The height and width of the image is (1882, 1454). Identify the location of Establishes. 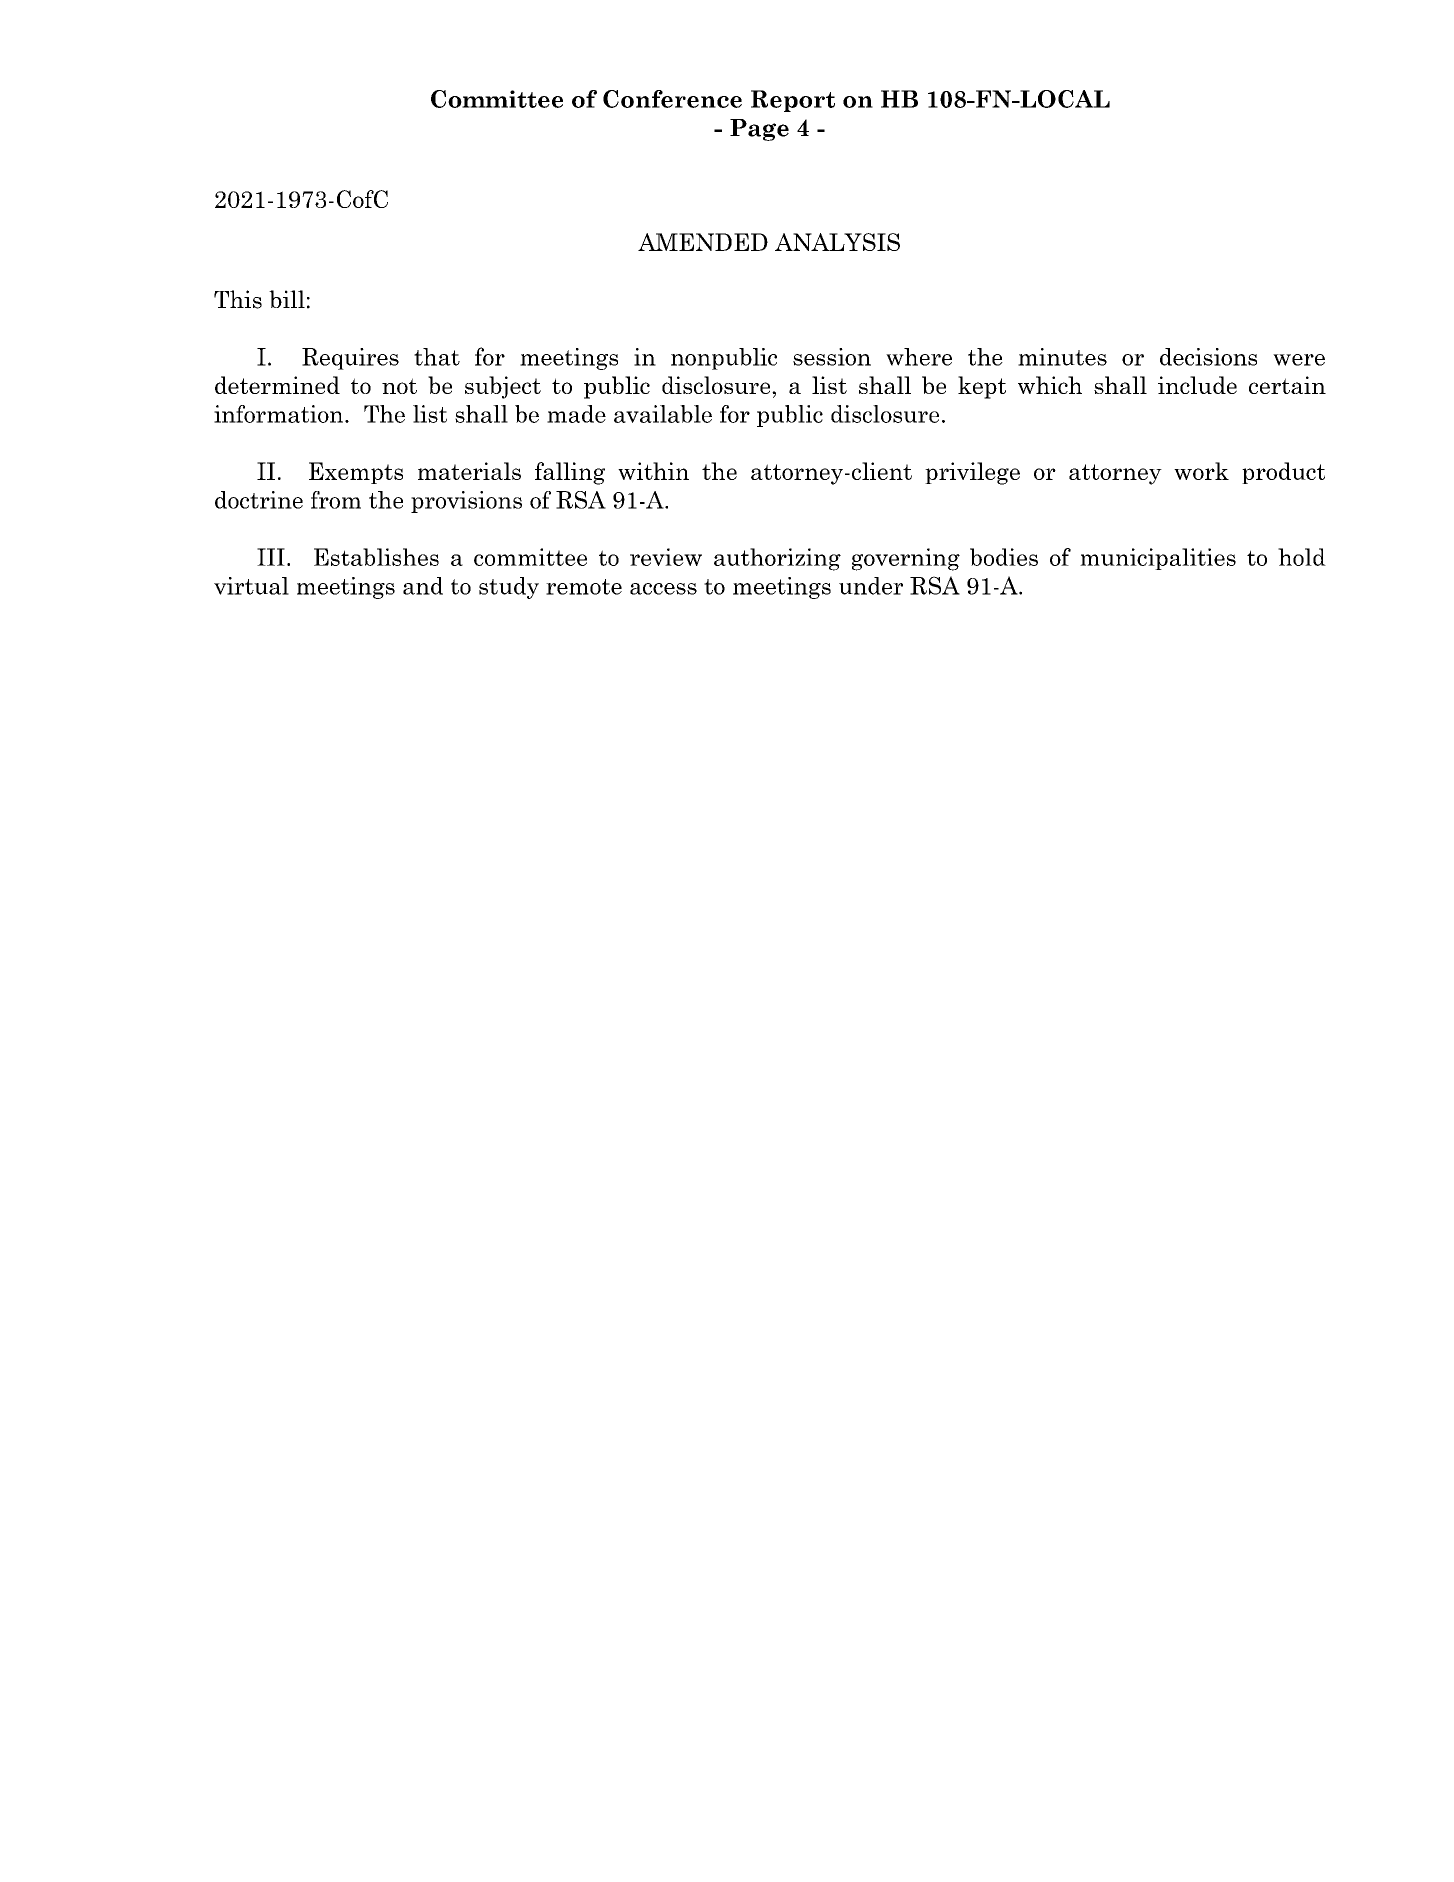
(376, 557).
